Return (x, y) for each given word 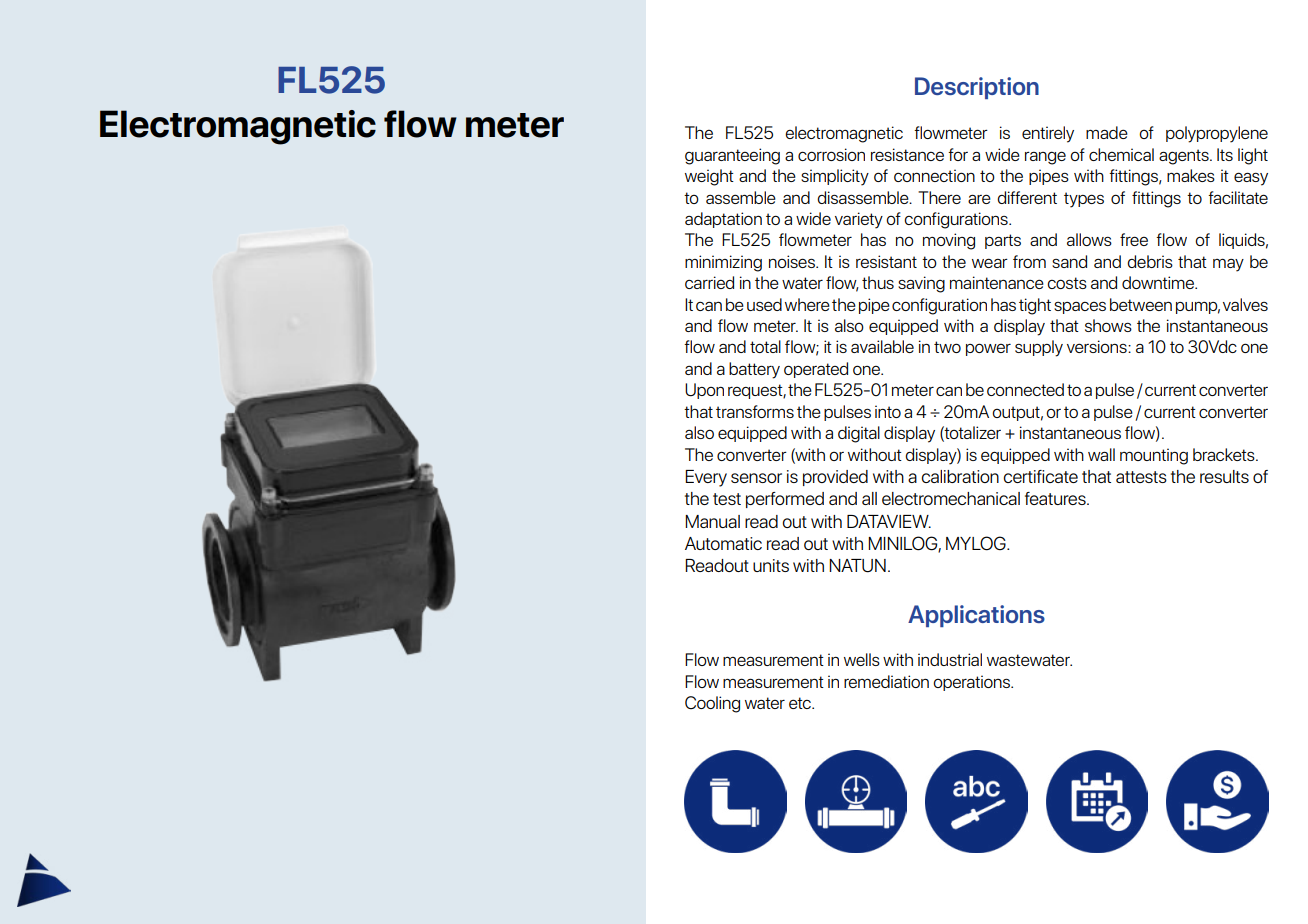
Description (977, 88)
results (1224, 476)
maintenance (997, 282)
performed (785, 500)
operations (972, 683)
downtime (1159, 282)
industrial (950, 659)
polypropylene (1217, 134)
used (764, 304)
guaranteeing (732, 156)
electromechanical (951, 498)
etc (801, 703)
